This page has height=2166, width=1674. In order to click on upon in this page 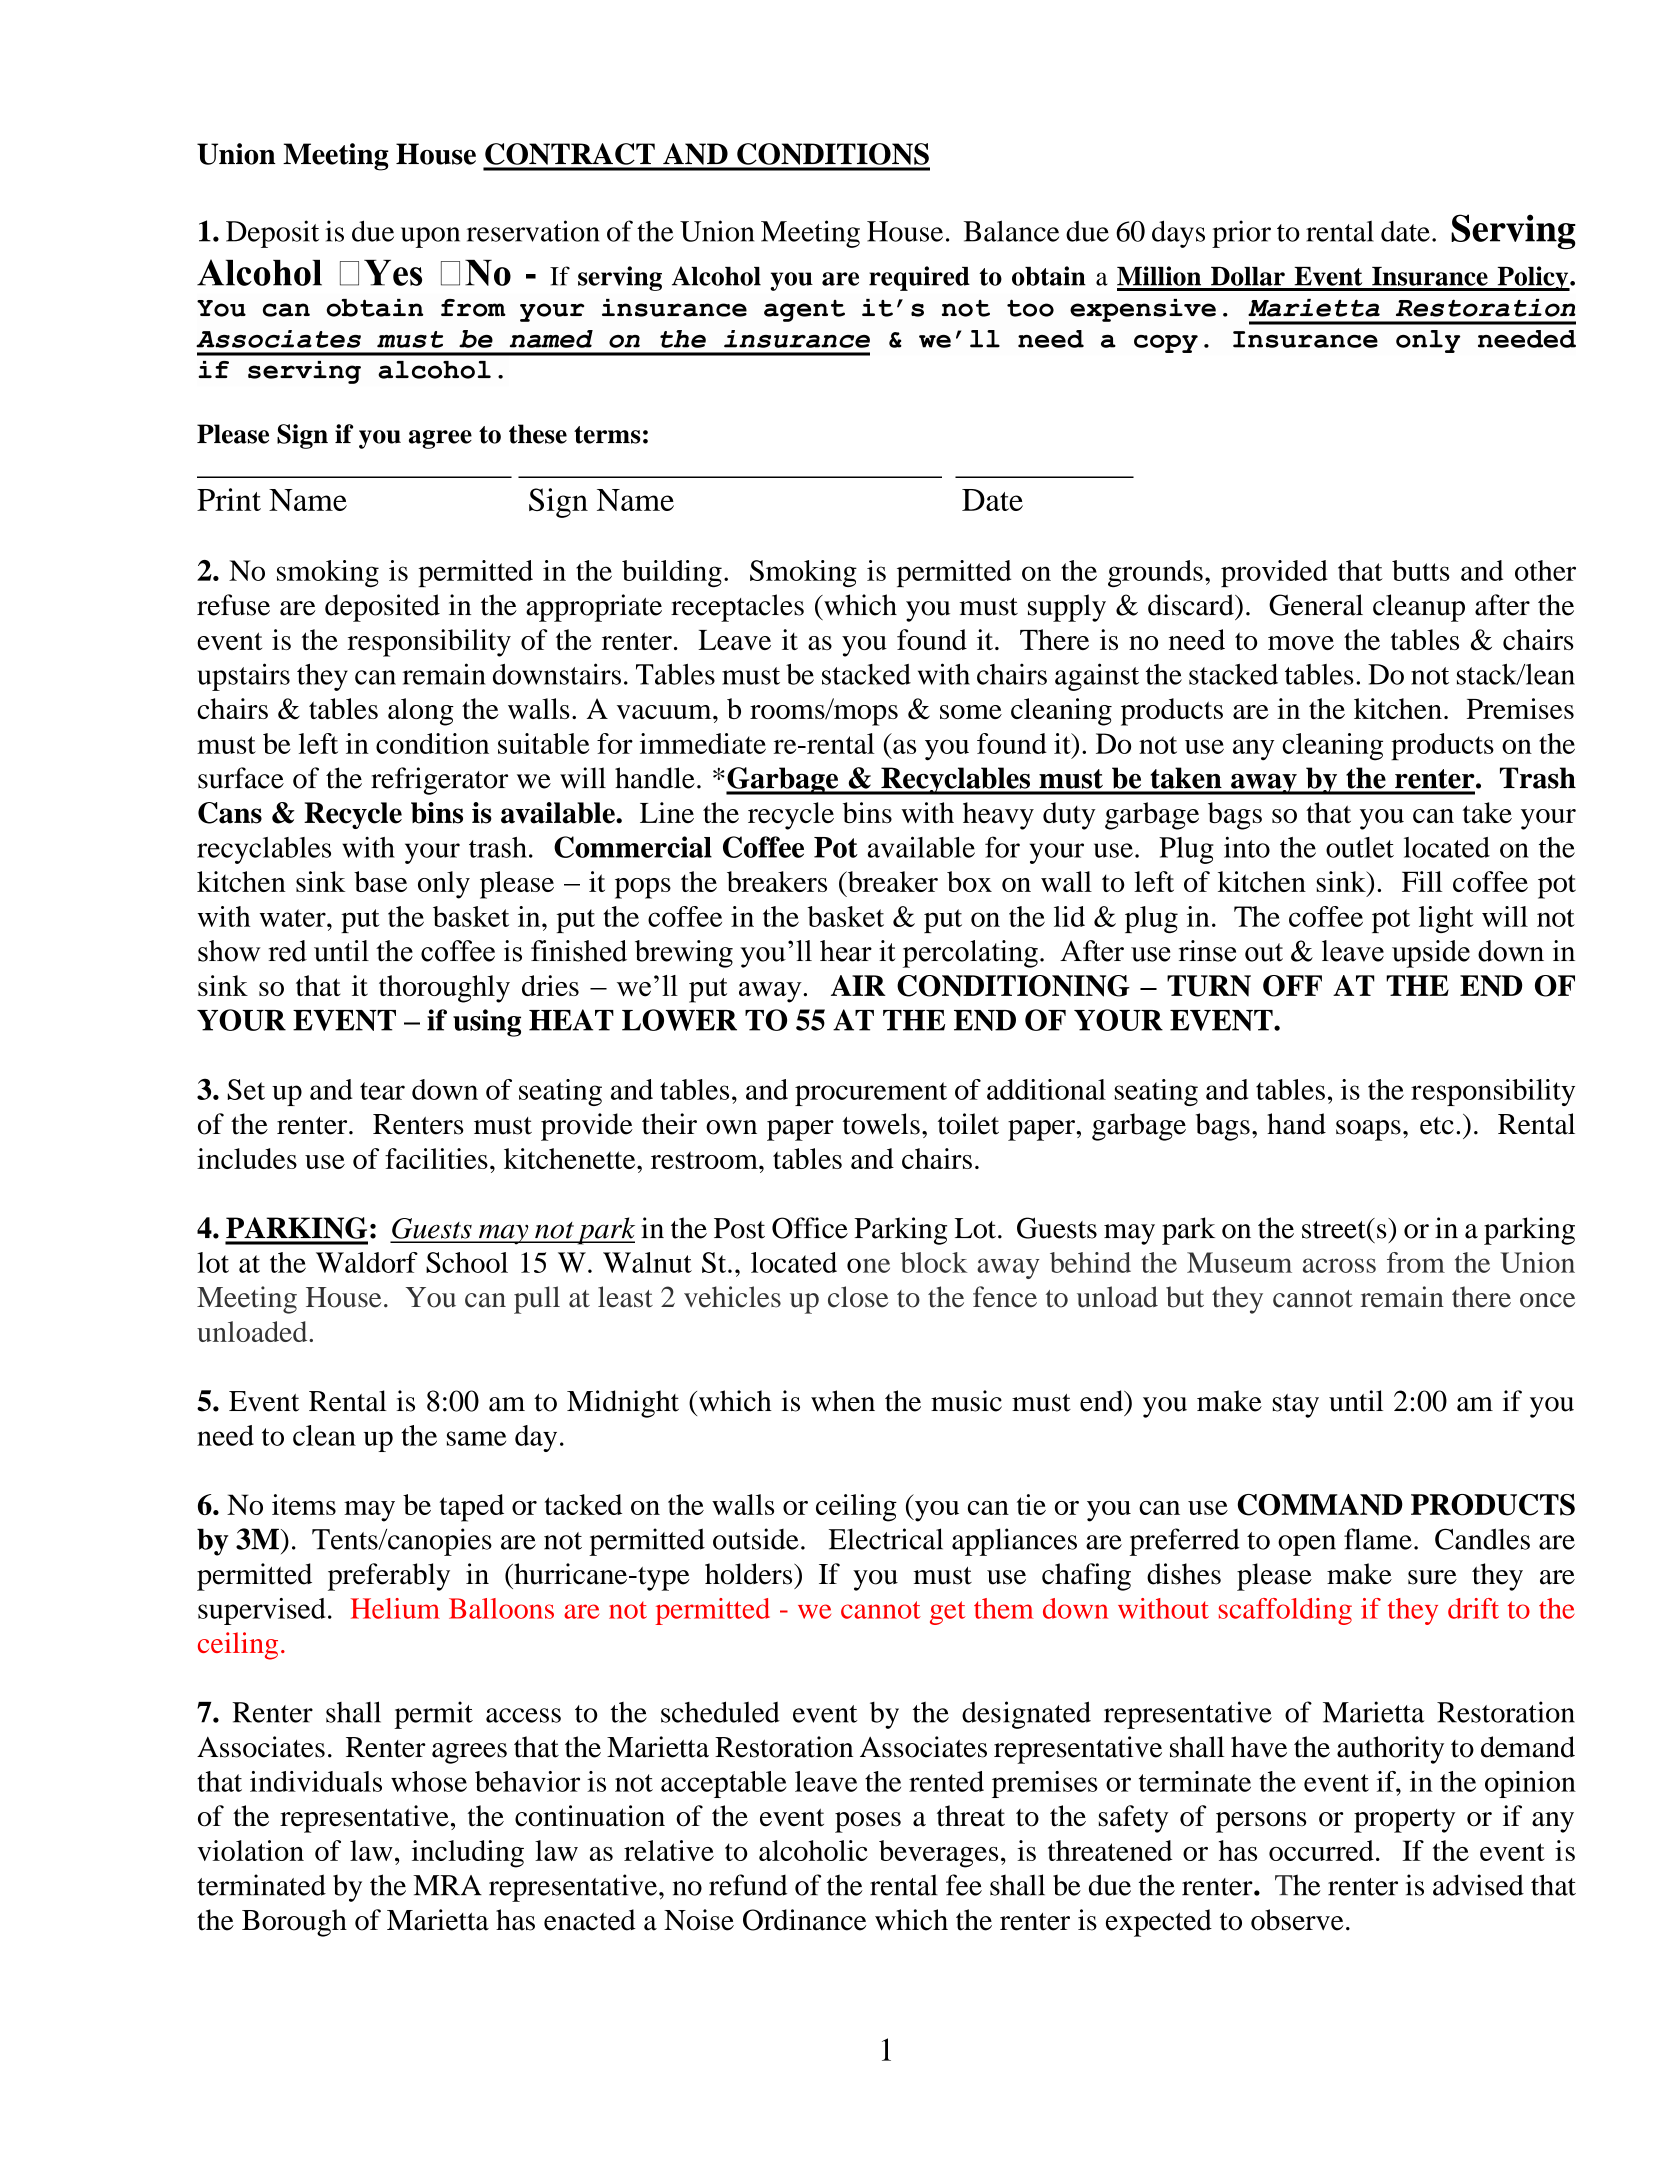, I will do `click(430, 237)`.
